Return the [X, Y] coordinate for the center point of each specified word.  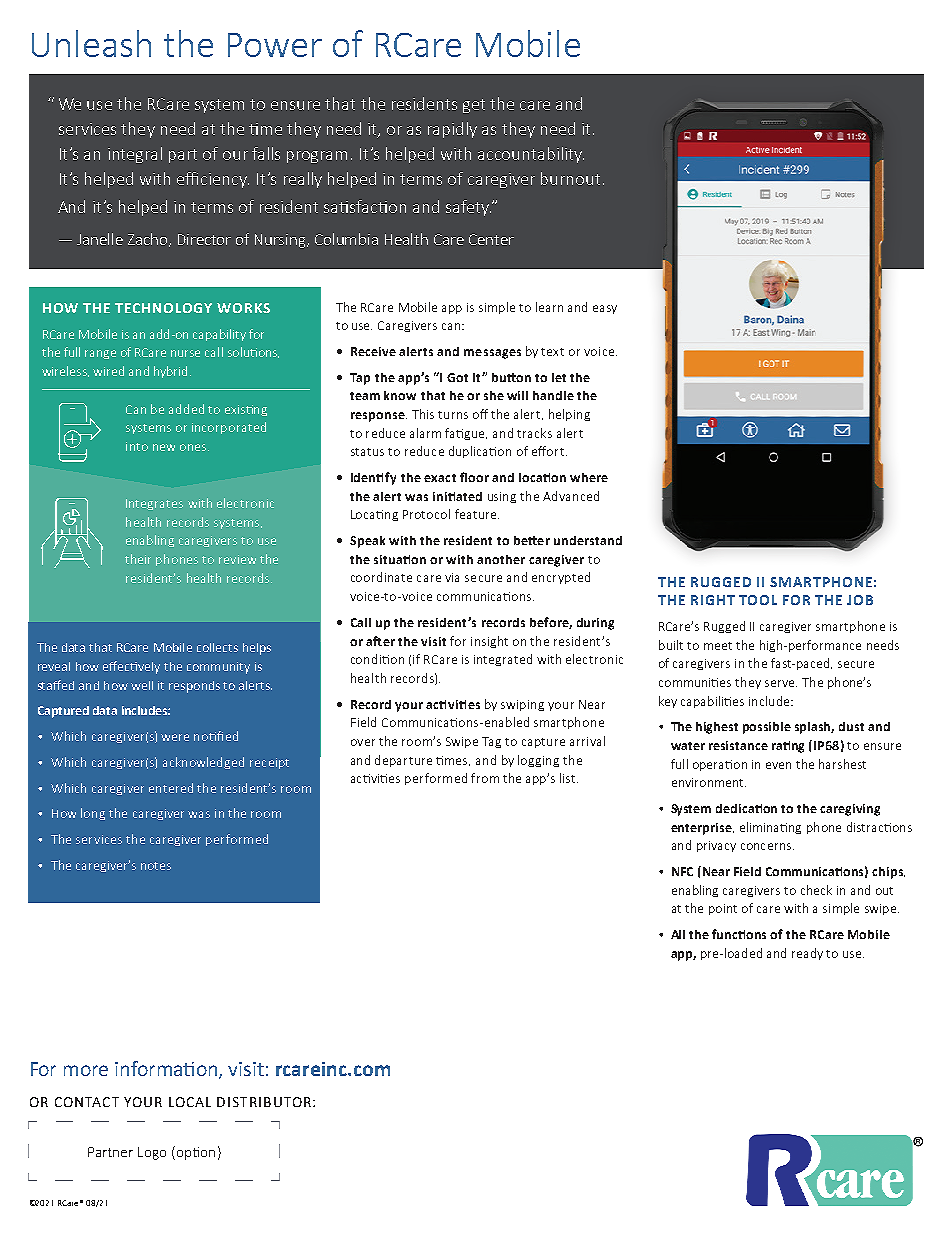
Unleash [91, 43]
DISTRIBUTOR [265, 1102]
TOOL [758, 600]
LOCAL [190, 1102]
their [138, 559]
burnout [570, 178]
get [474, 106]
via [452, 577]
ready [807, 954]
